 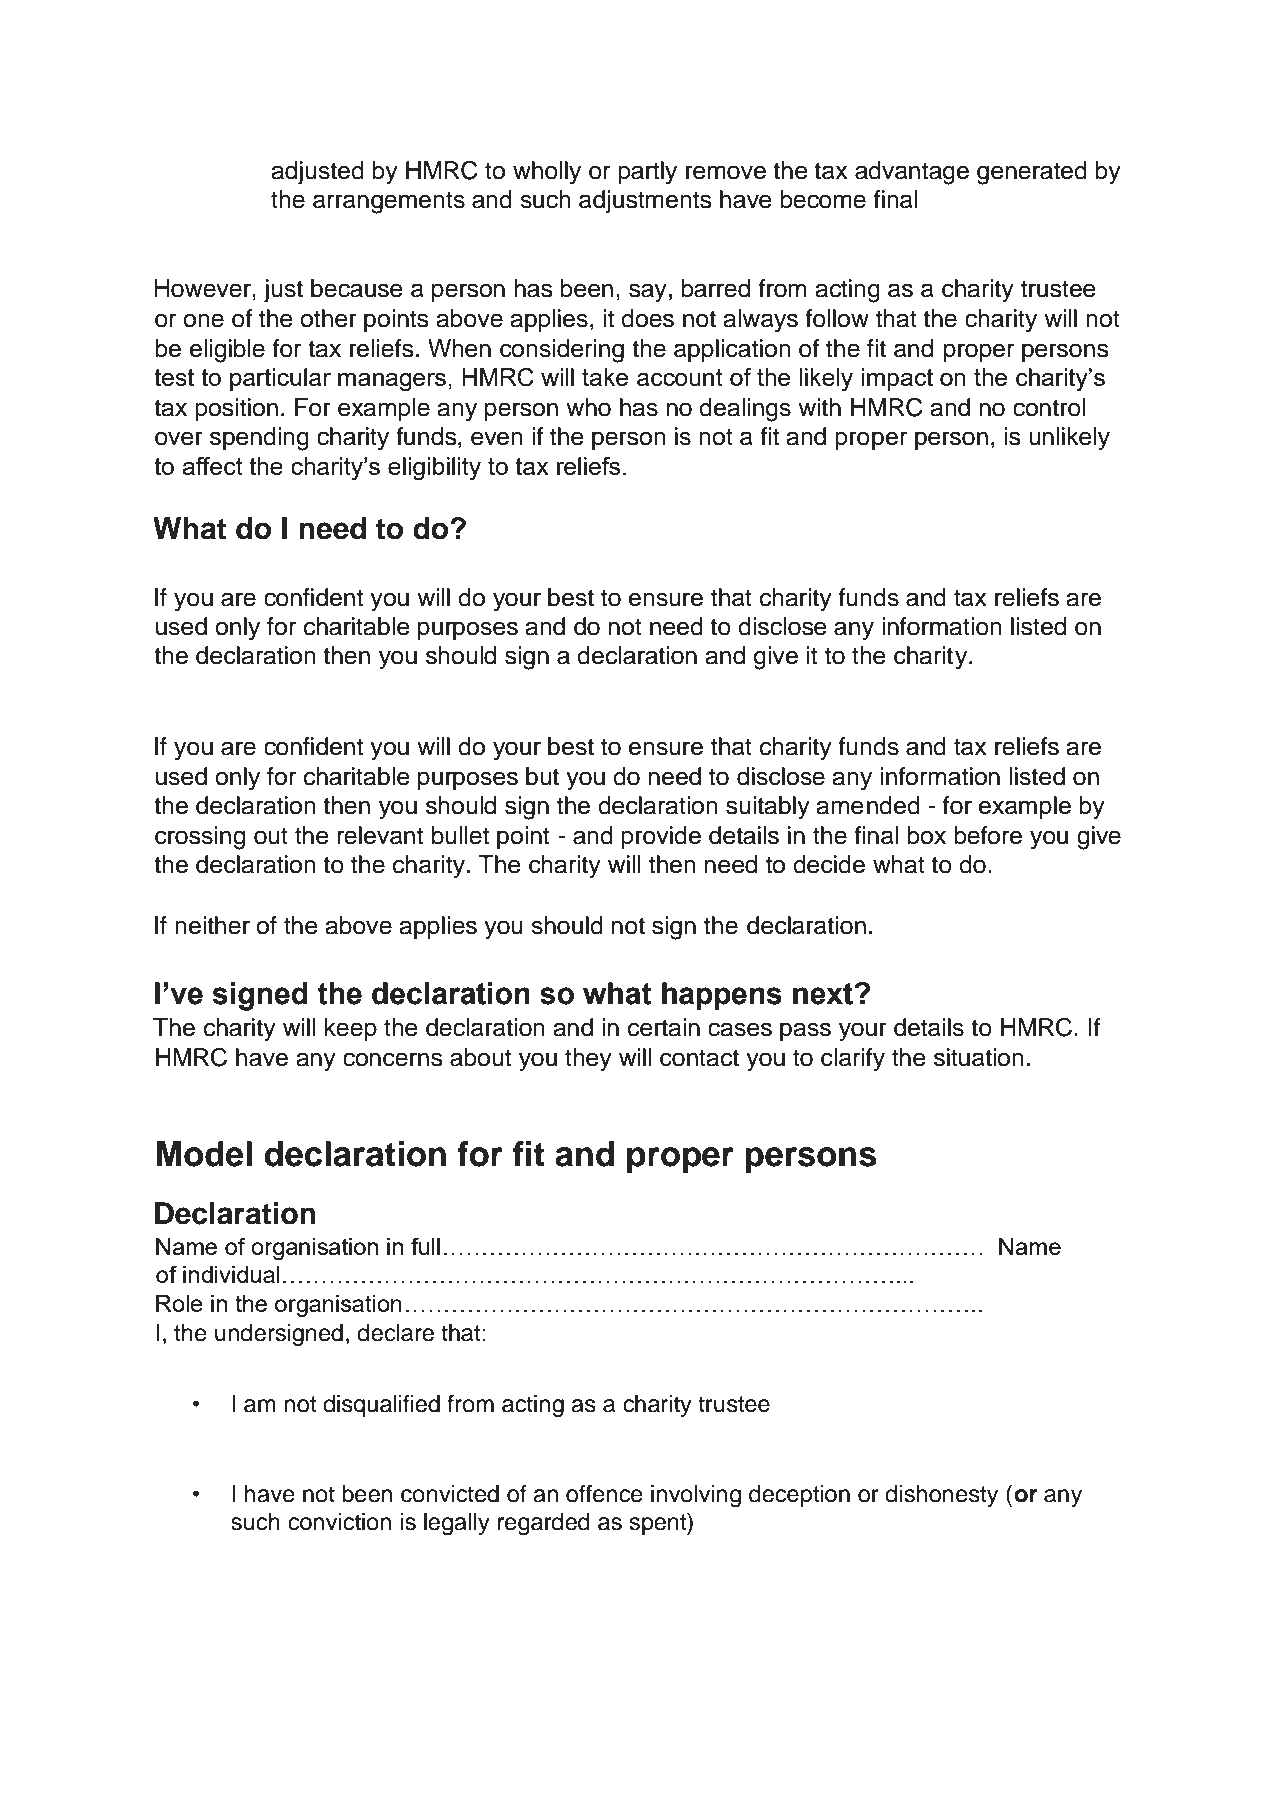 What do you see at coordinates (339, 1522) in the page?
I see `conviction` at bounding box center [339, 1522].
